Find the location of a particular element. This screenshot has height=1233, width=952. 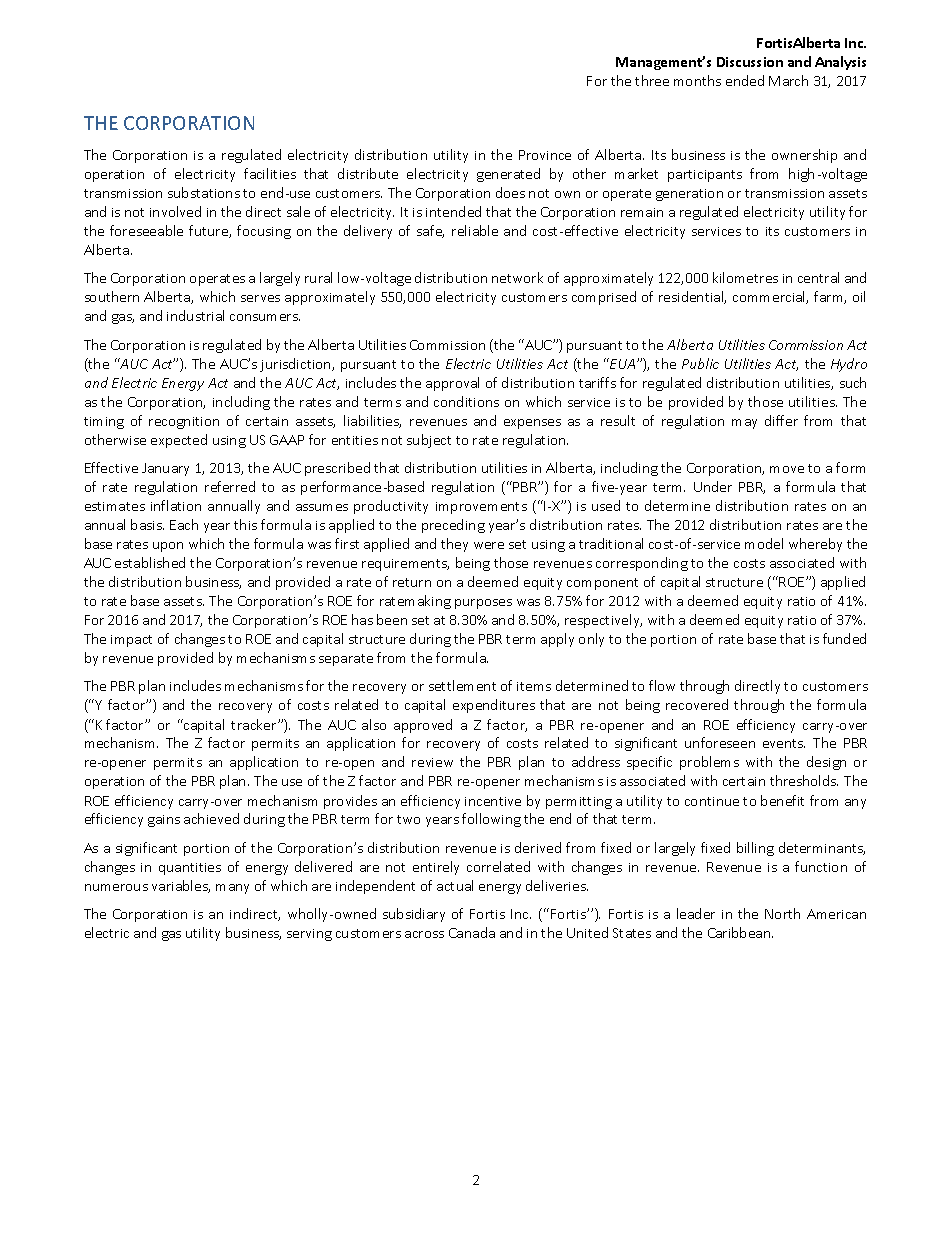

move is located at coordinates (787, 469).
